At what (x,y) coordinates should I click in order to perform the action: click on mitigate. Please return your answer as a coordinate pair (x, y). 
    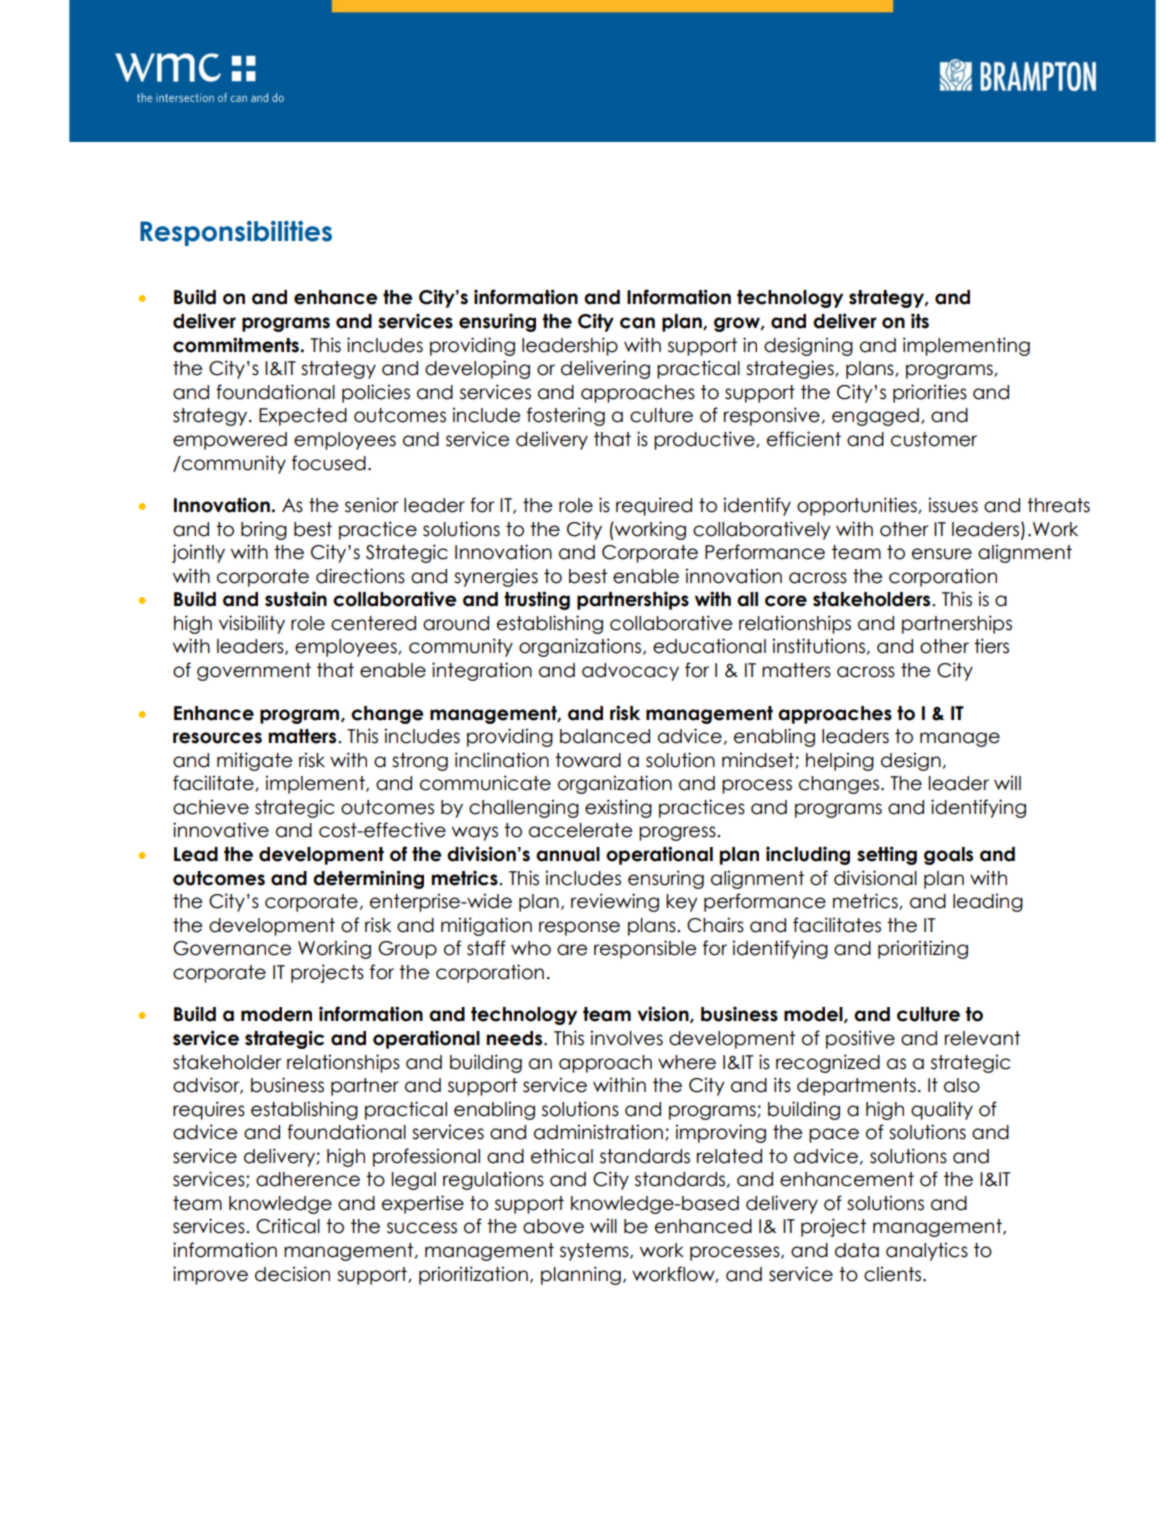
    Looking at the image, I should click on (254, 761).
